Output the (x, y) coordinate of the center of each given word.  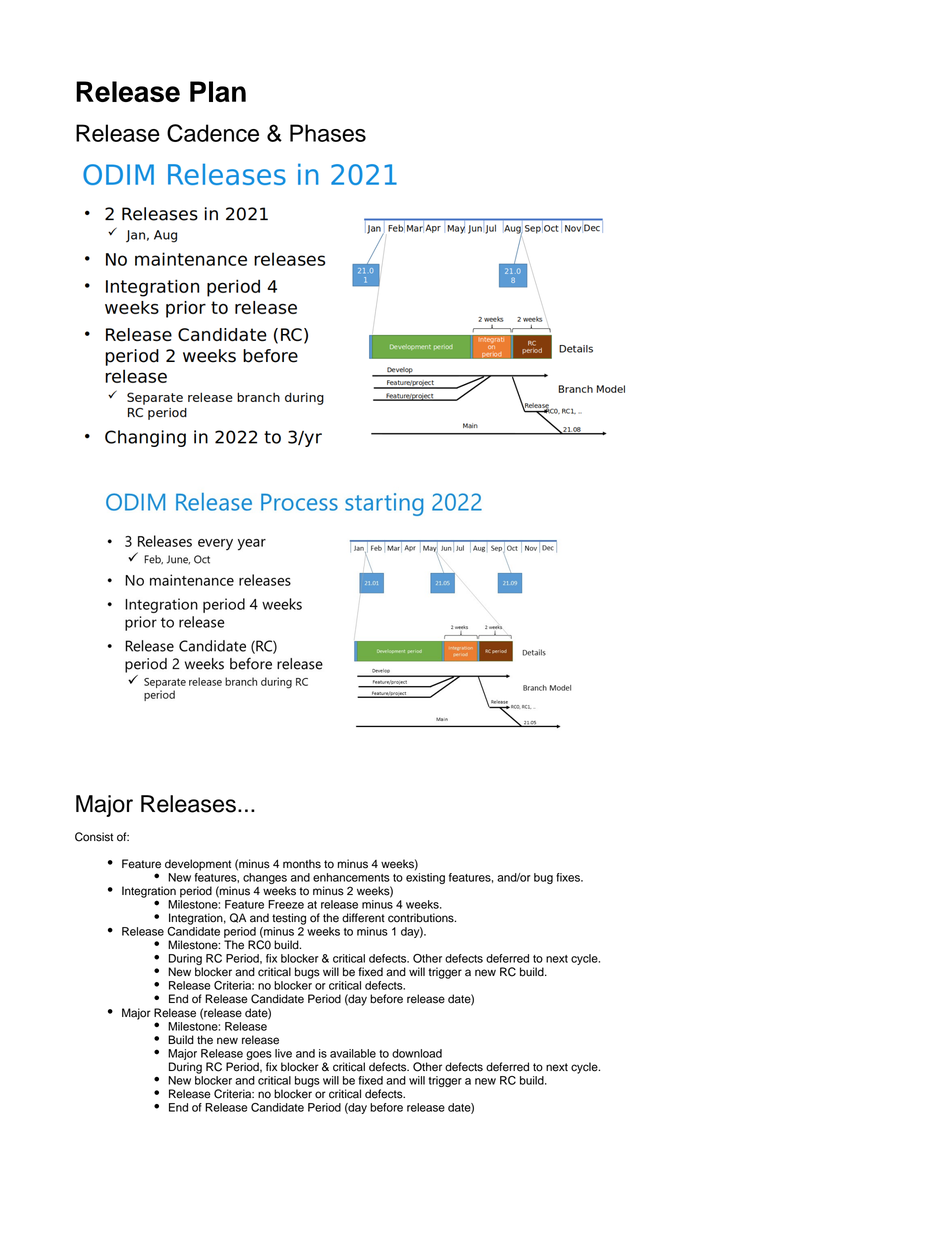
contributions (422, 918)
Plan (218, 91)
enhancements (351, 877)
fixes (569, 877)
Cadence (213, 133)
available (353, 1053)
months (302, 864)
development (198, 865)
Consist (94, 837)
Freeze (286, 904)
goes (259, 1055)
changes (265, 878)
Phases (328, 133)
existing (425, 877)
